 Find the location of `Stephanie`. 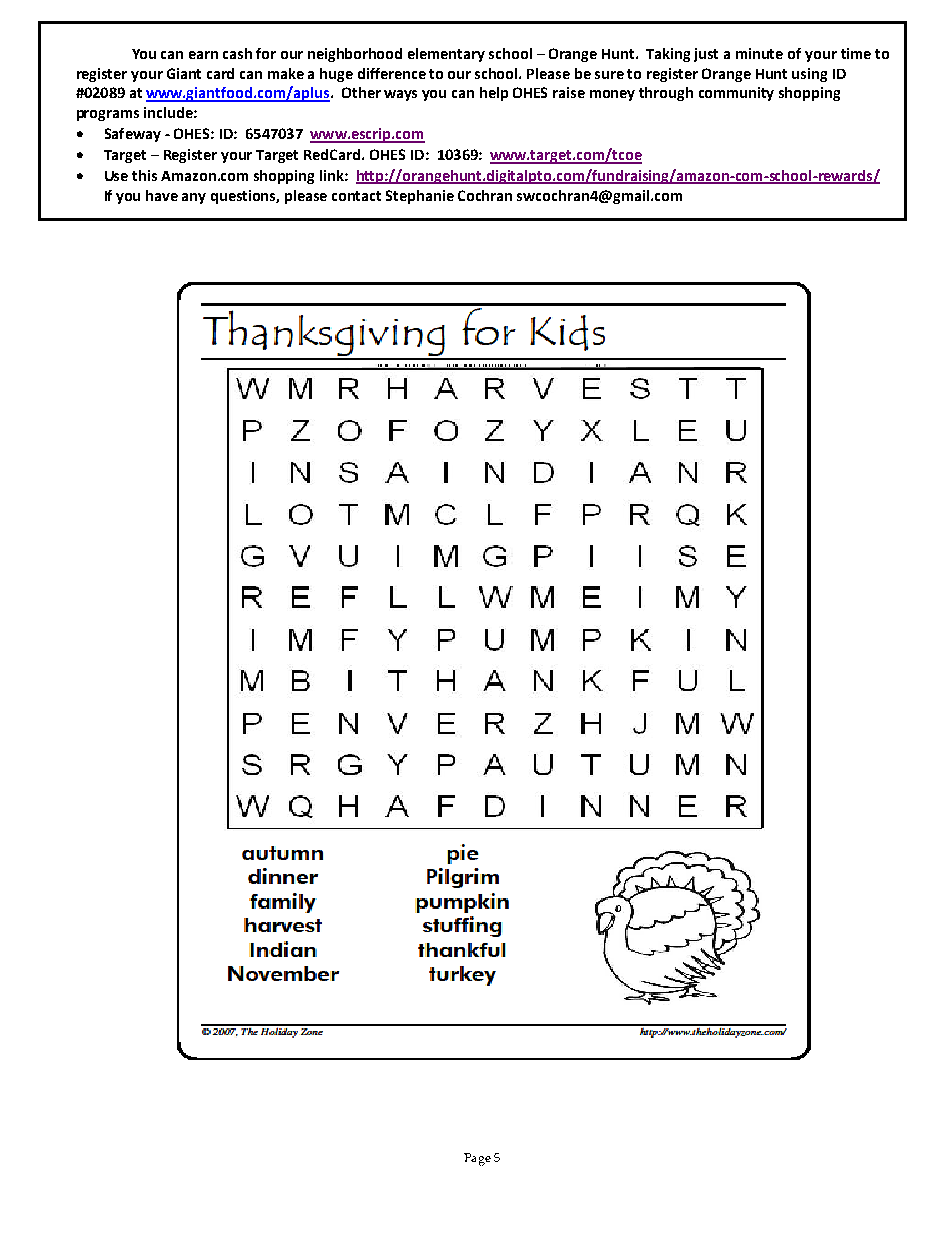

Stephanie is located at coordinates (420, 197).
